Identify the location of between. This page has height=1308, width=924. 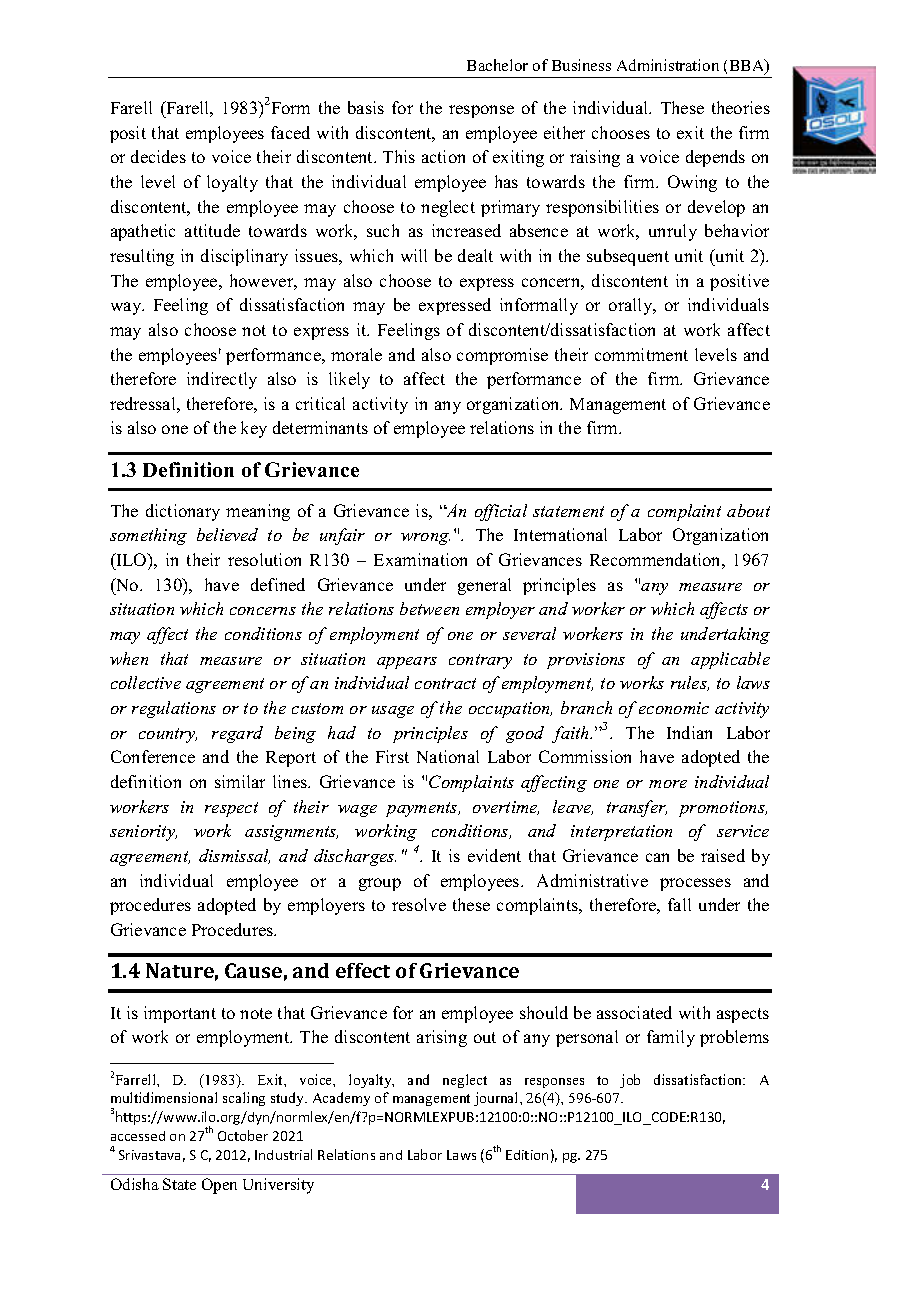
(429, 608).
